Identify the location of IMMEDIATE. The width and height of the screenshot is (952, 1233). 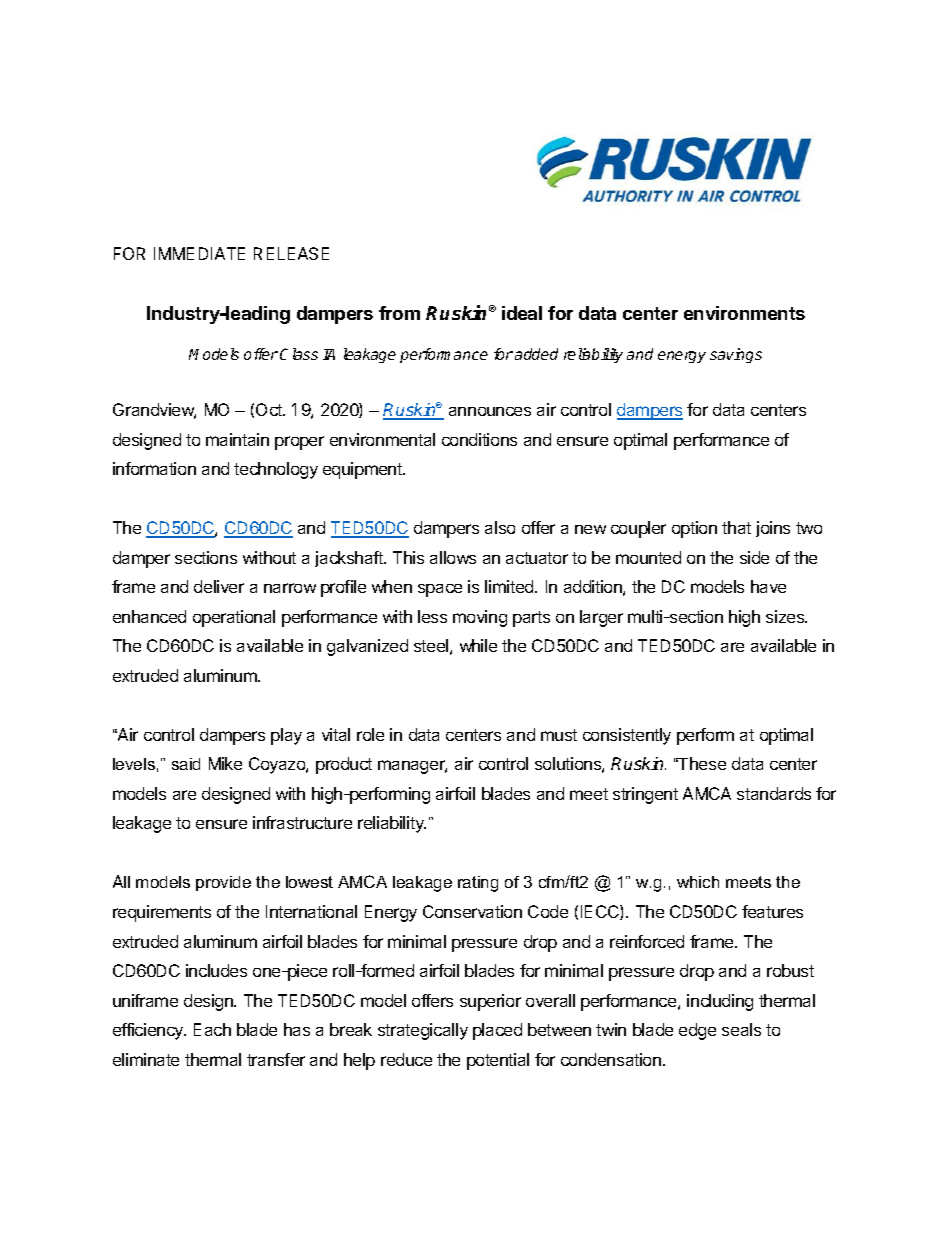
(199, 253).
